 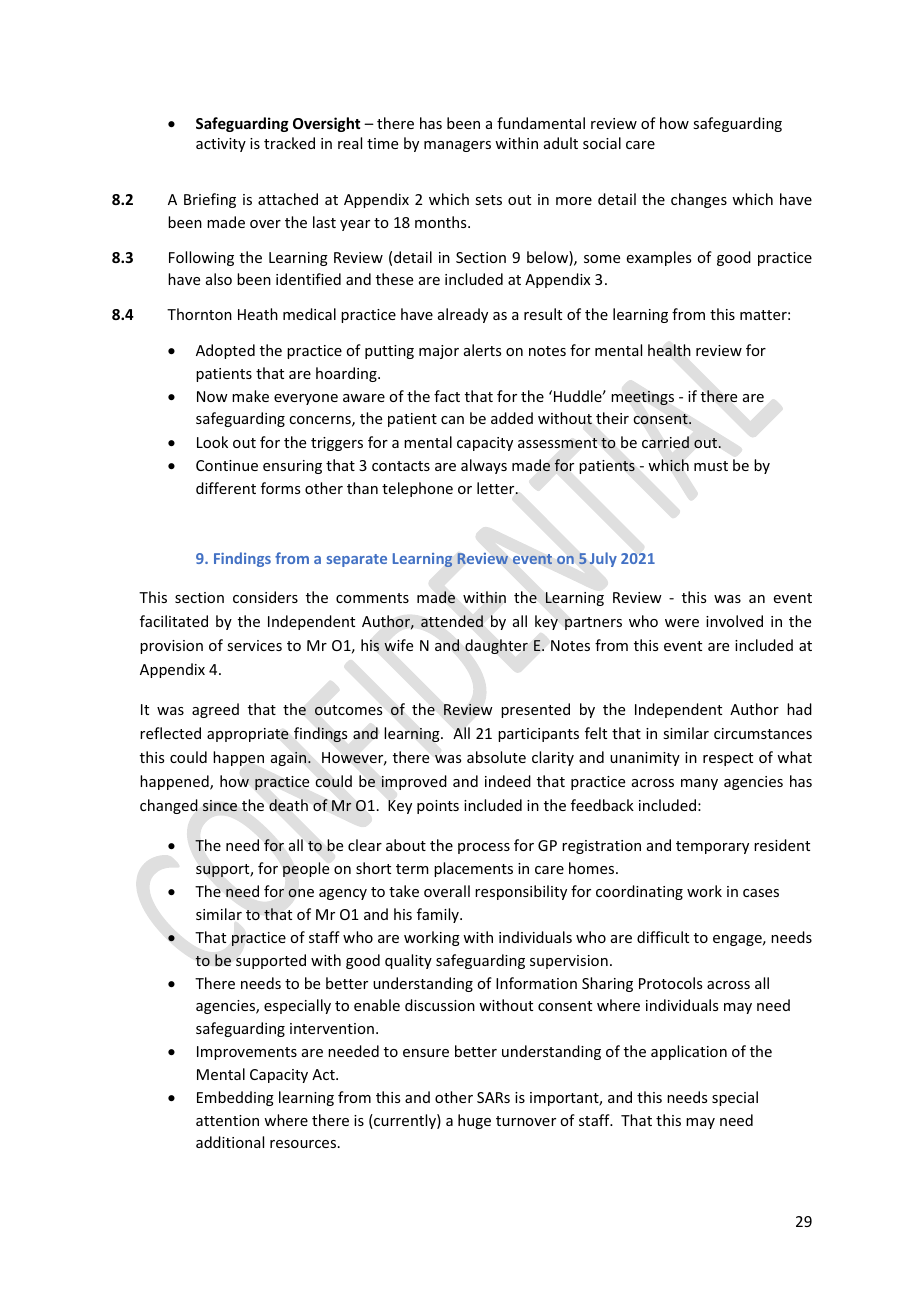 I want to click on daughter, so click(x=496, y=646).
